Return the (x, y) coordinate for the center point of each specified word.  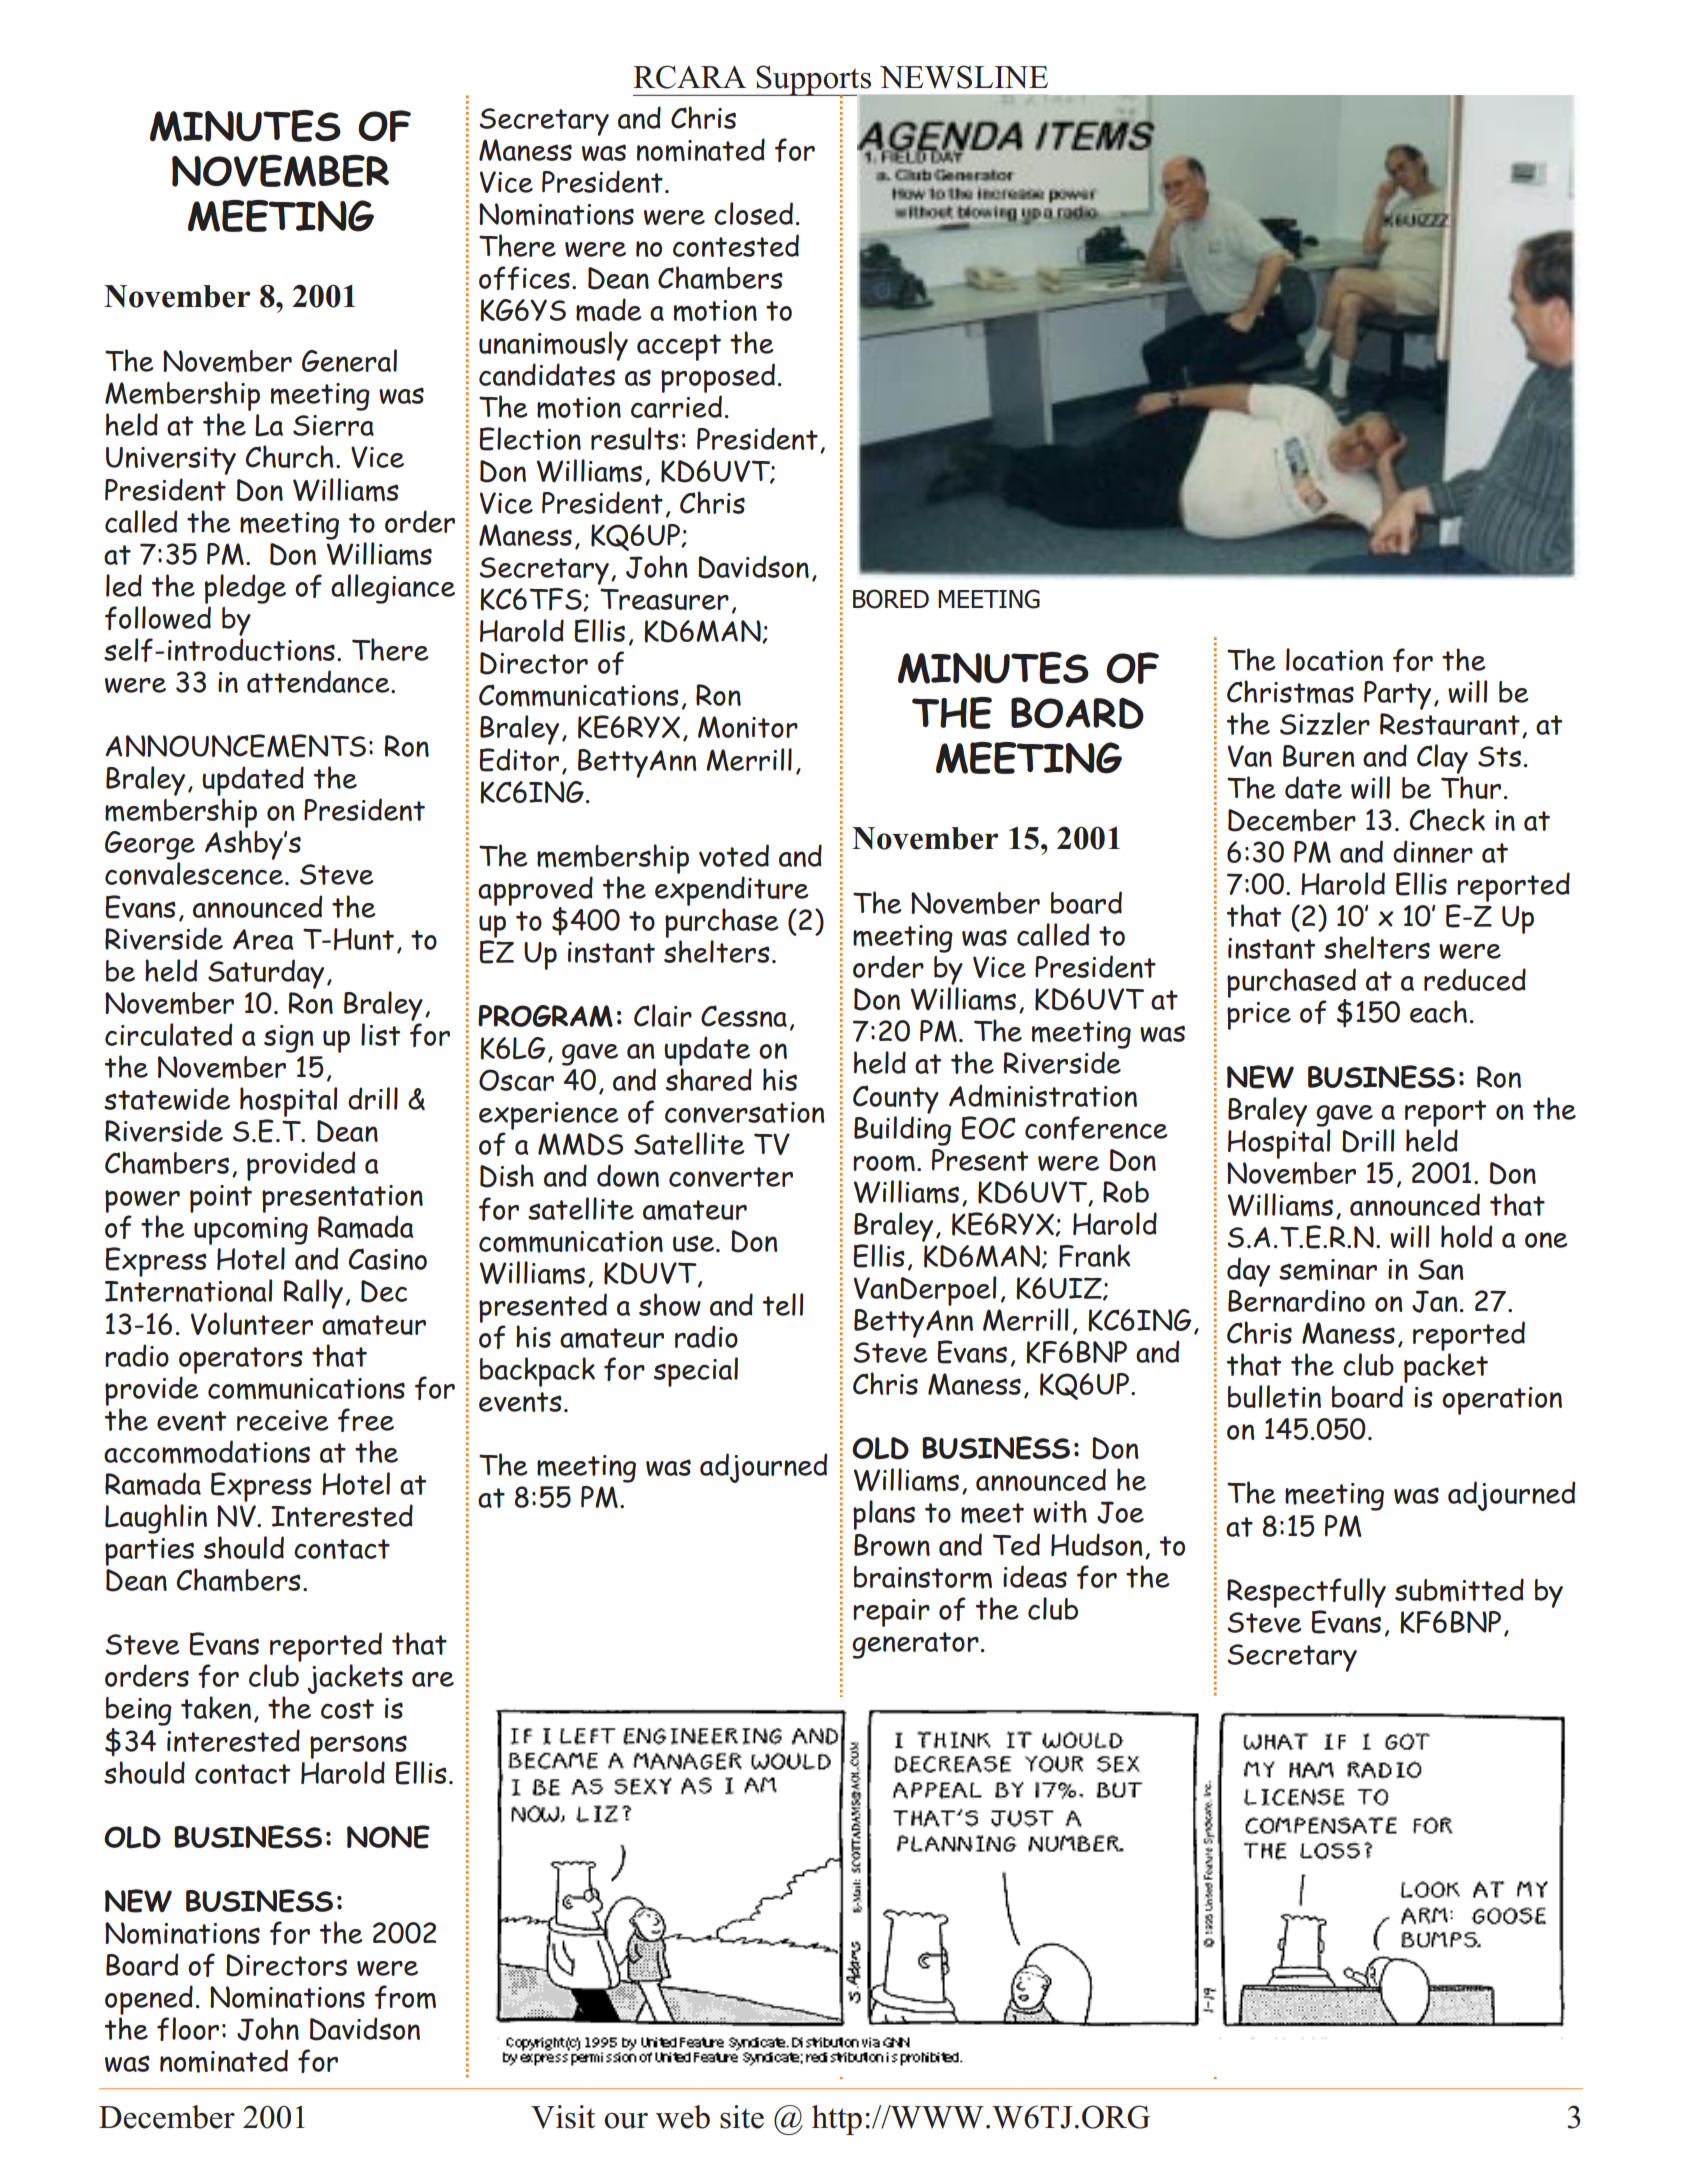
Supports (814, 81)
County (896, 1099)
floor (188, 2029)
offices (524, 278)
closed (753, 213)
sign (289, 1039)
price (1259, 1016)
